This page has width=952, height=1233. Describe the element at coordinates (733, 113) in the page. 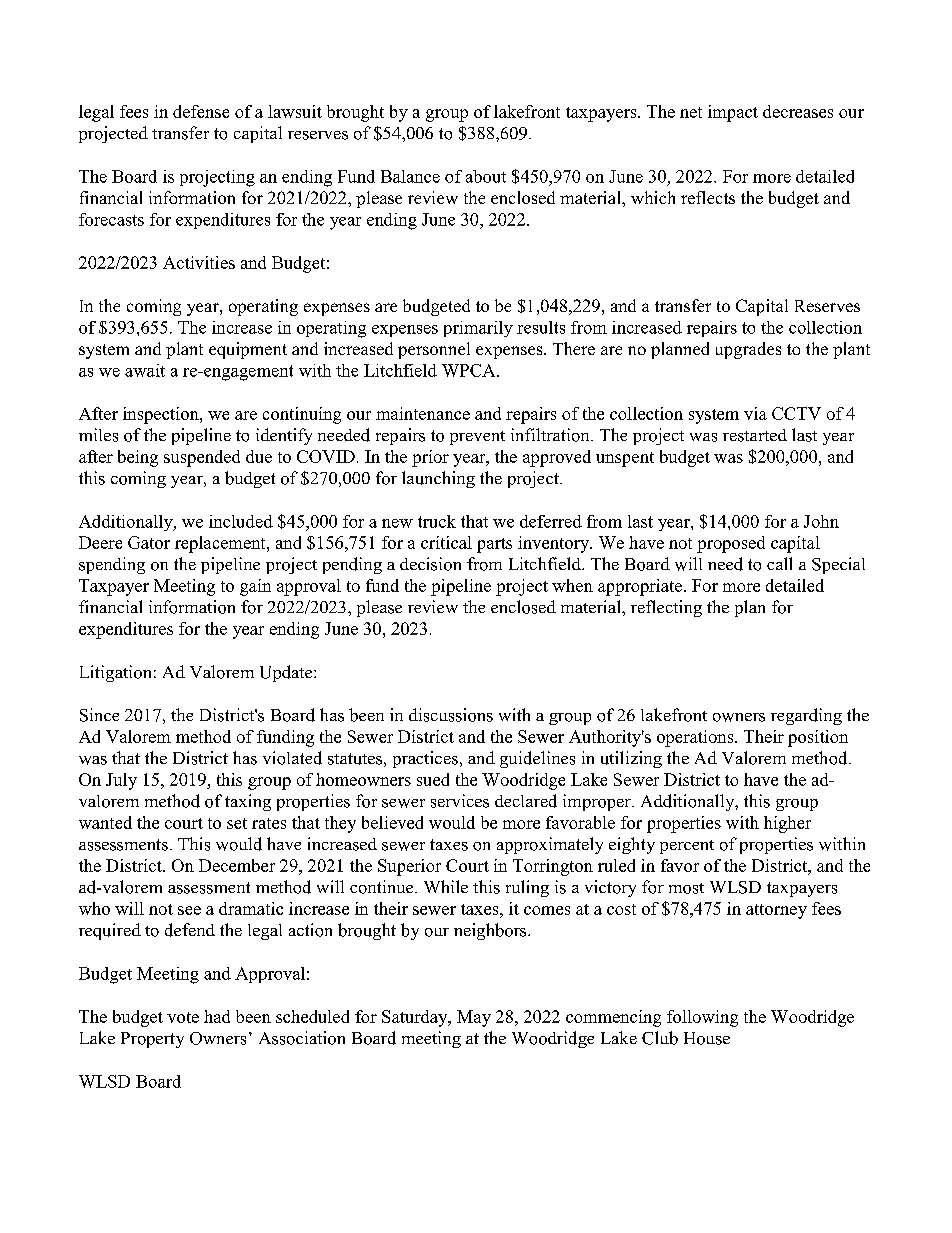

I see `impact` at that location.
